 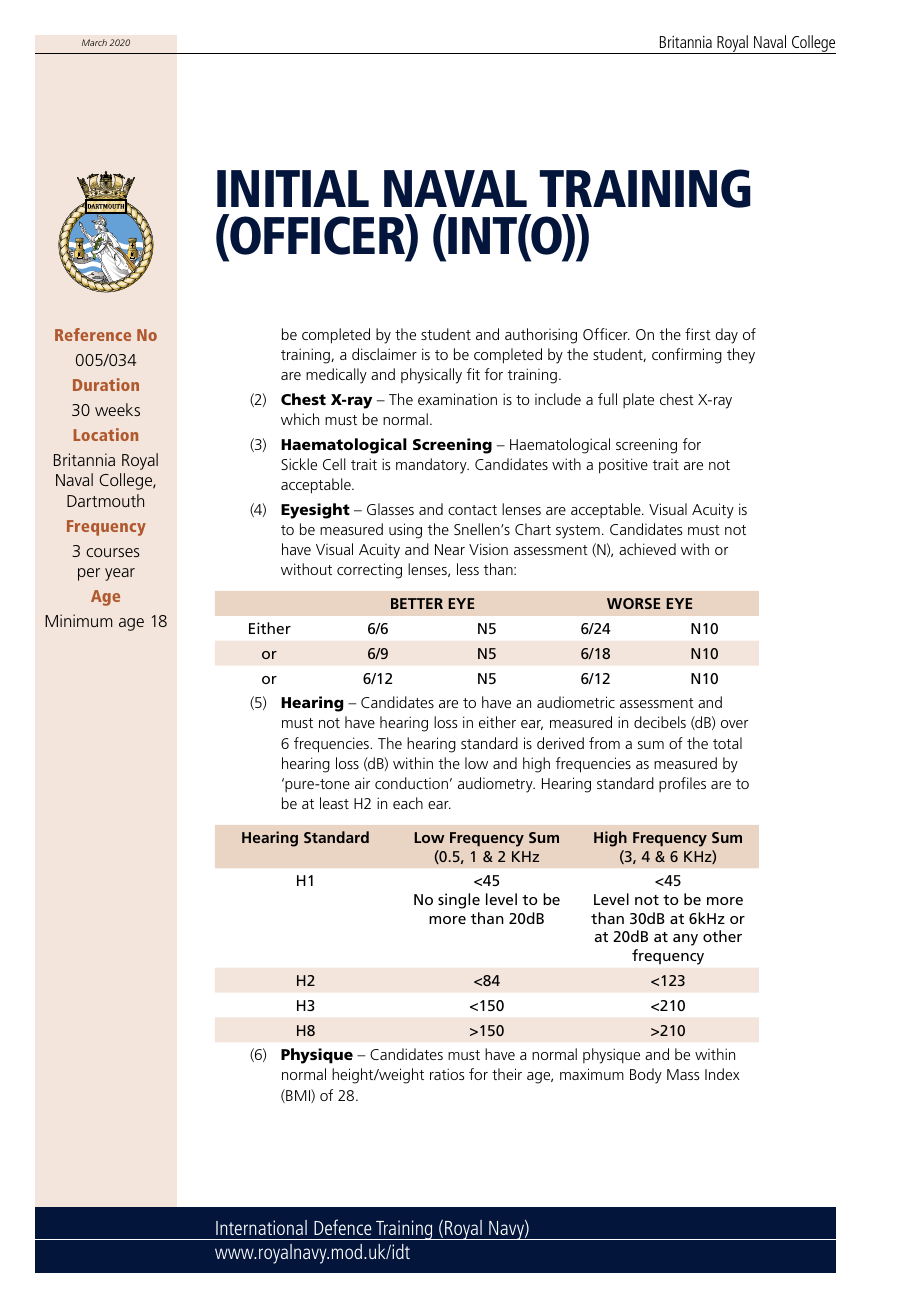 I want to click on Defence, so click(x=343, y=1227).
